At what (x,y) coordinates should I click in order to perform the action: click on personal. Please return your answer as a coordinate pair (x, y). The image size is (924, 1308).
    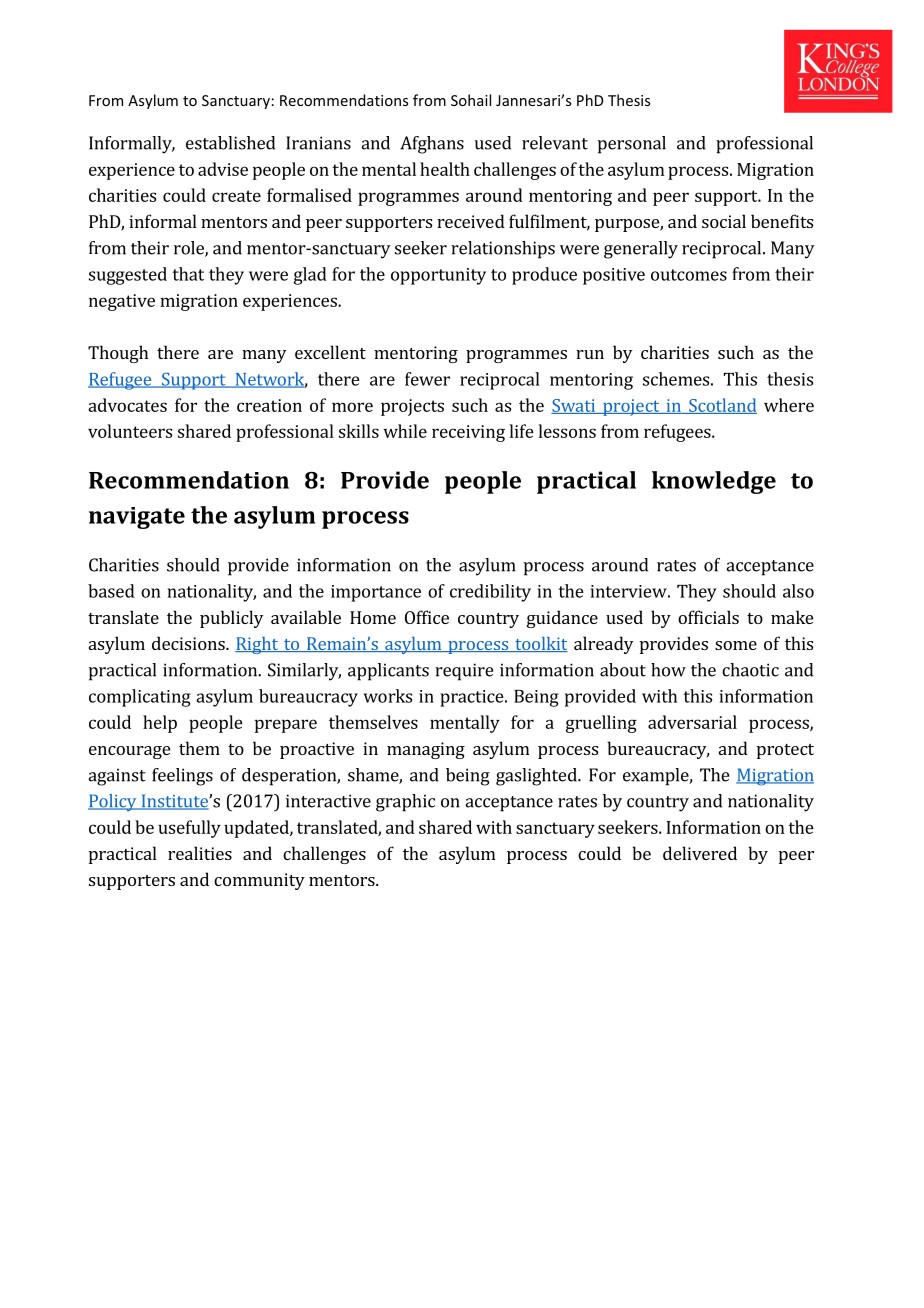
    Looking at the image, I should click on (632, 145).
